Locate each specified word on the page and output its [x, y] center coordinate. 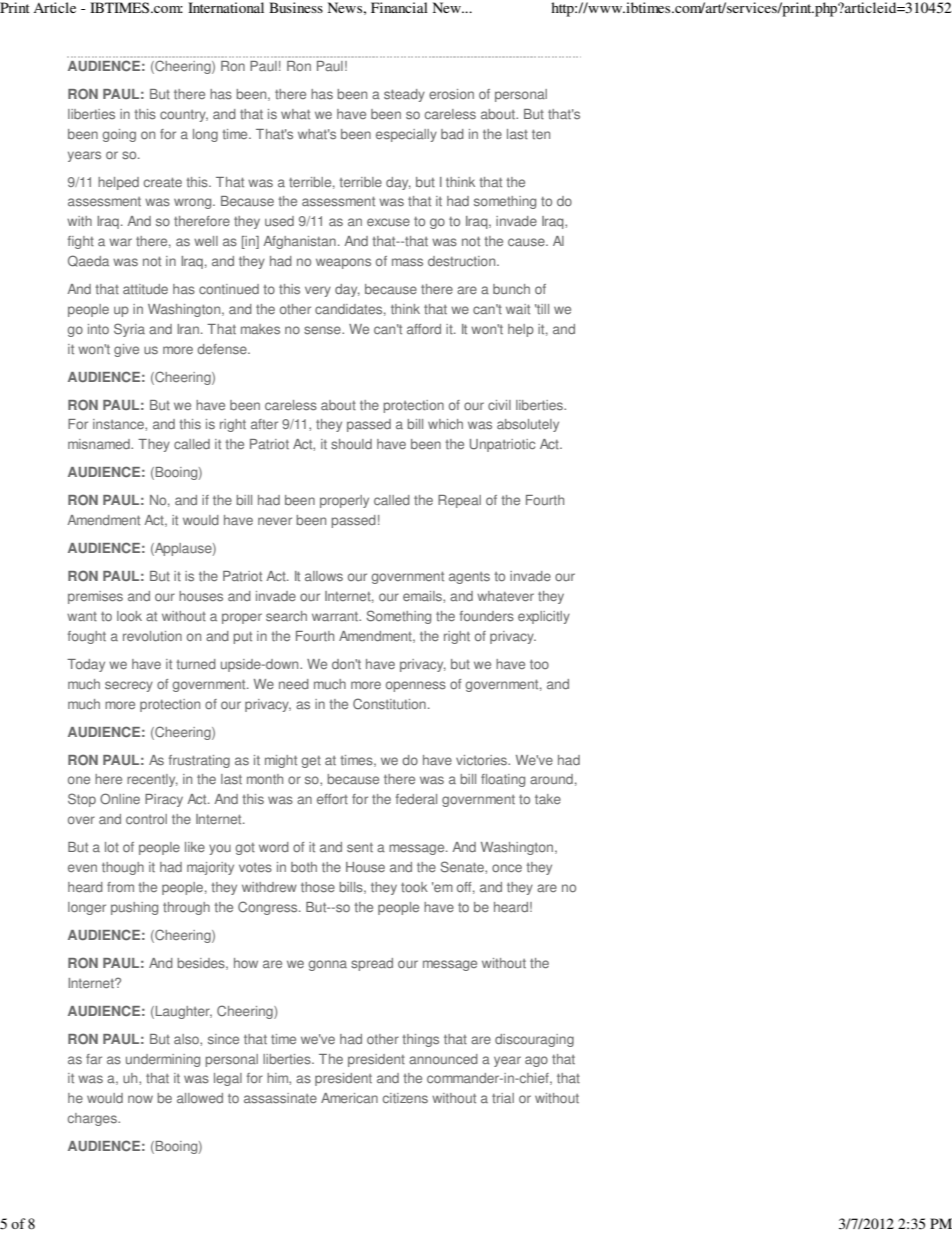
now [140, 1099]
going [119, 135]
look [129, 616]
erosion [451, 94]
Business [296, 7]
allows [324, 576]
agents [469, 578]
